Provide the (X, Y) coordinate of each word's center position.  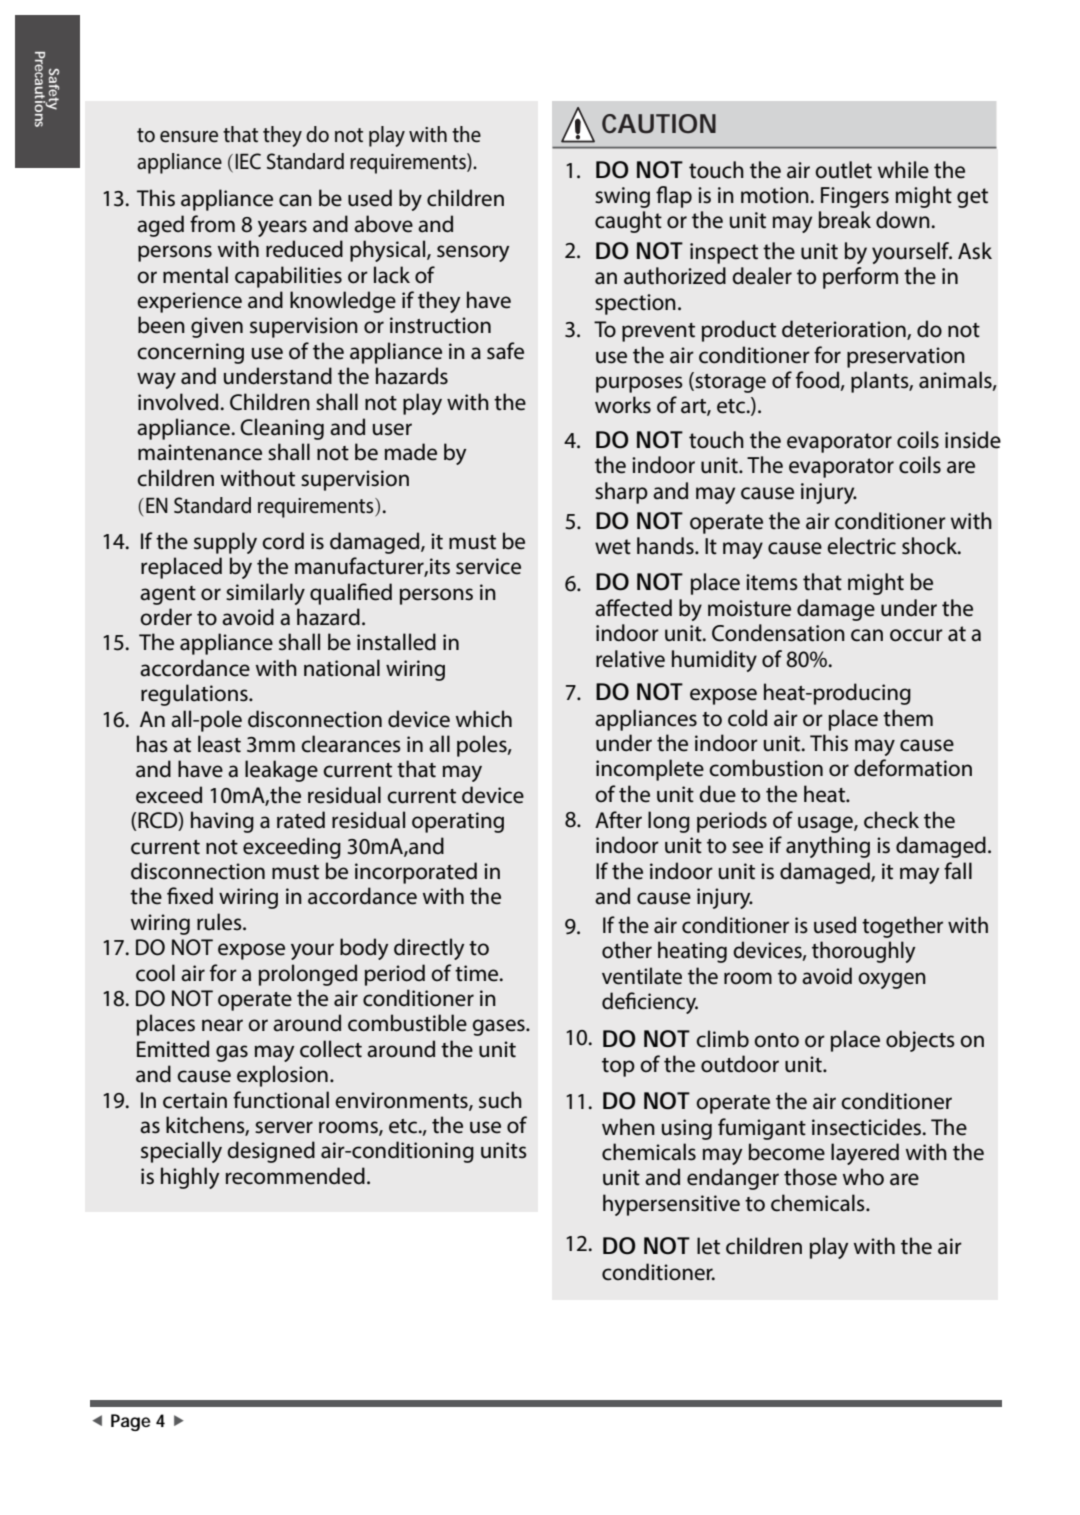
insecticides (868, 1127)
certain (195, 1100)
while (903, 170)
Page (131, 1422)
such (500, 1100)
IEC (248, 161)
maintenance (200, 452)
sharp (621, 493)
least (219, 744)
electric (861, 546)
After (618, 820)
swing (622, 197)
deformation (913, 768)
